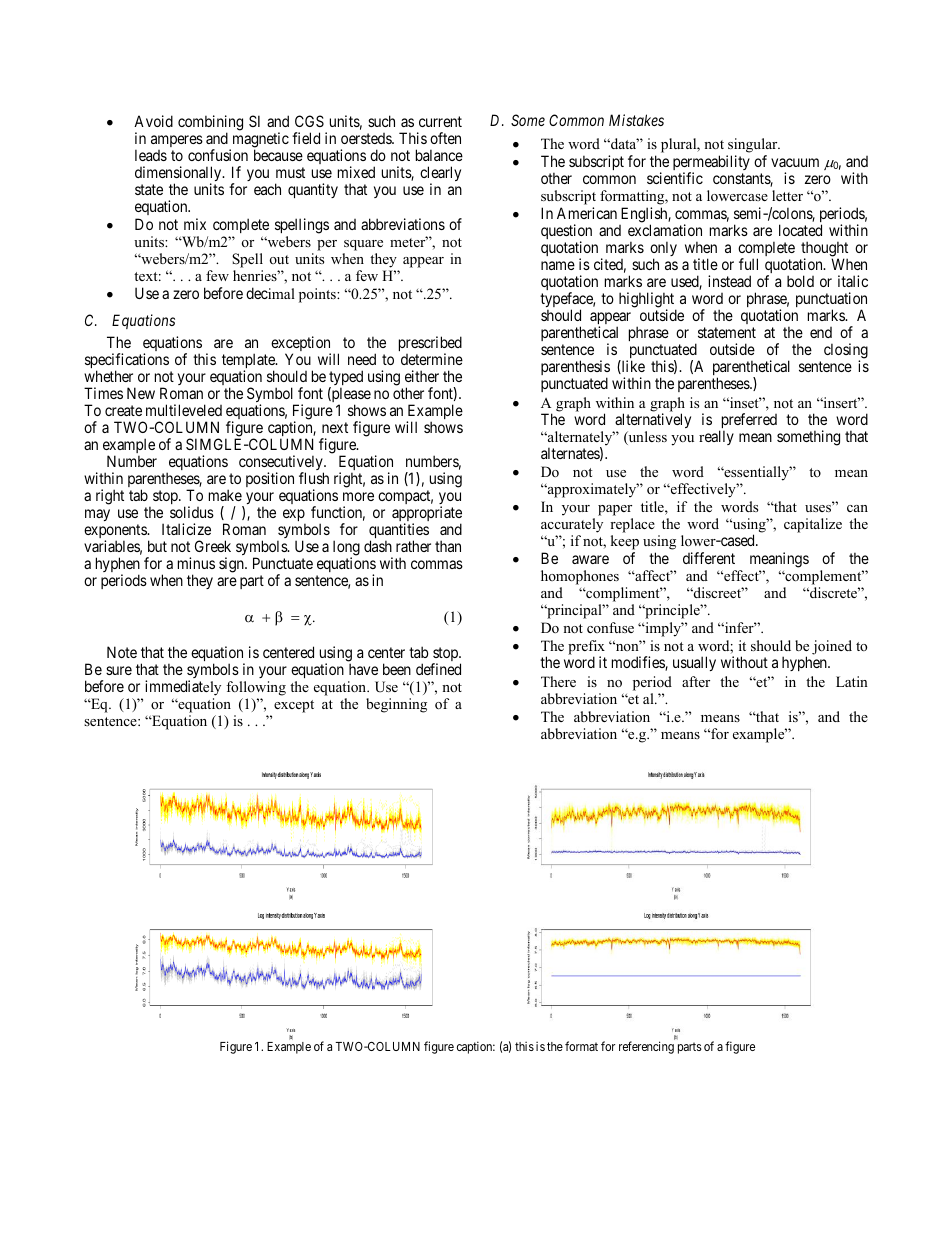 The height and width of the page is (1233, 952). What do you see at coordinates (177, 141) in the page?
I see `amperes` at bounding box center [177, 141].
